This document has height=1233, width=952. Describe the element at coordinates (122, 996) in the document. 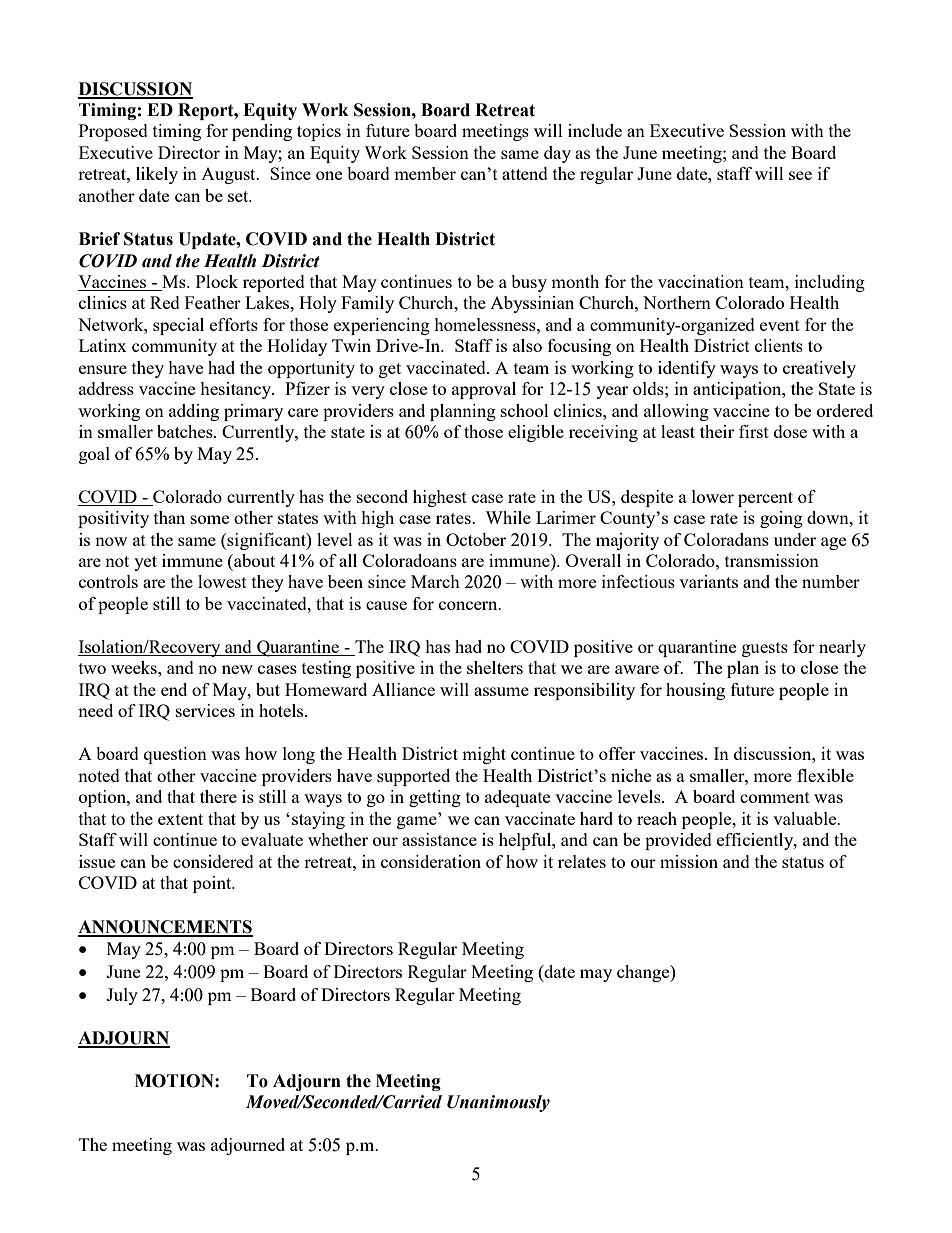

I see `July` at that location.
